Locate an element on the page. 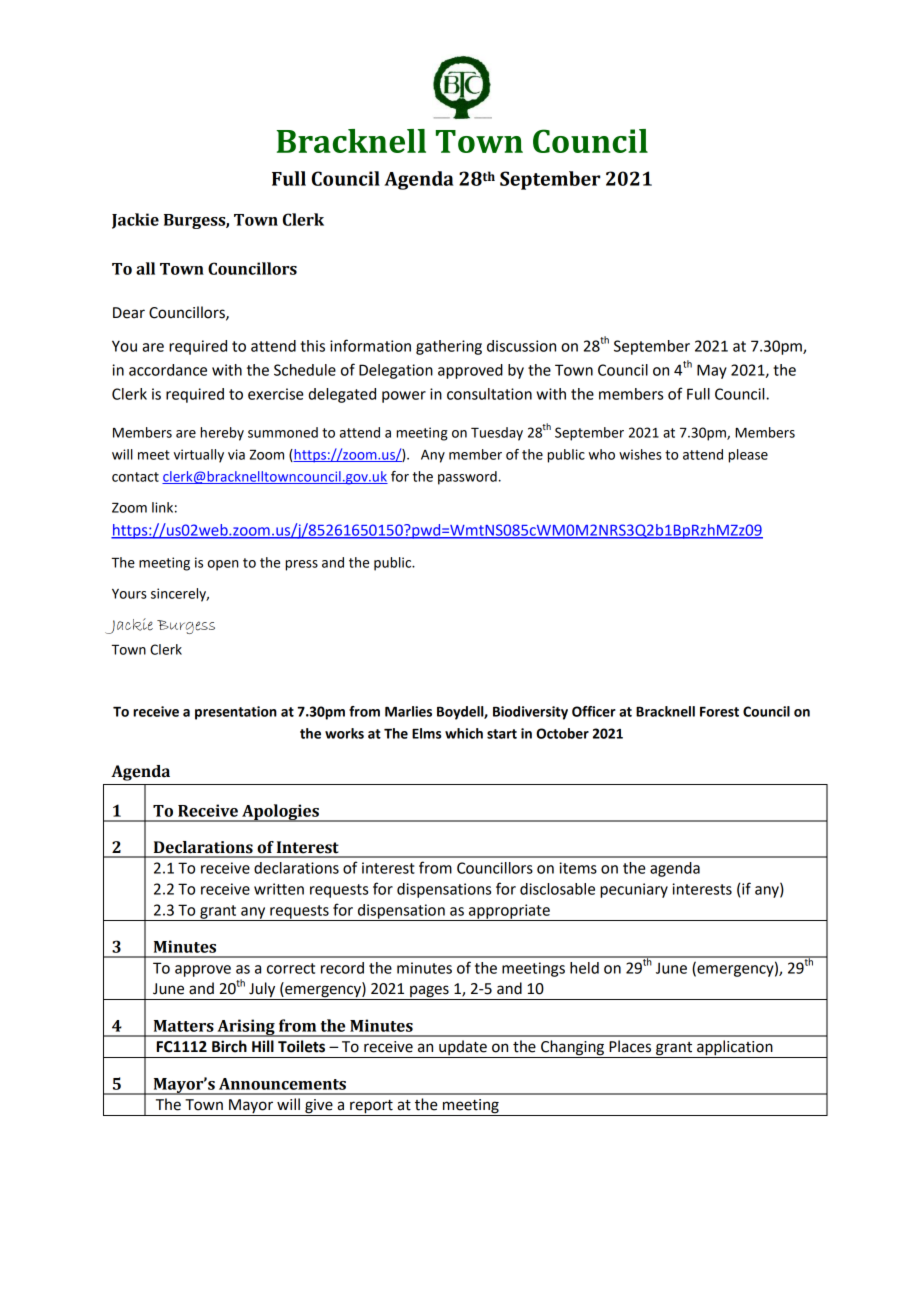 The width and height of the page is (924, 1308). Places is located at coordinates (630, 1046).
